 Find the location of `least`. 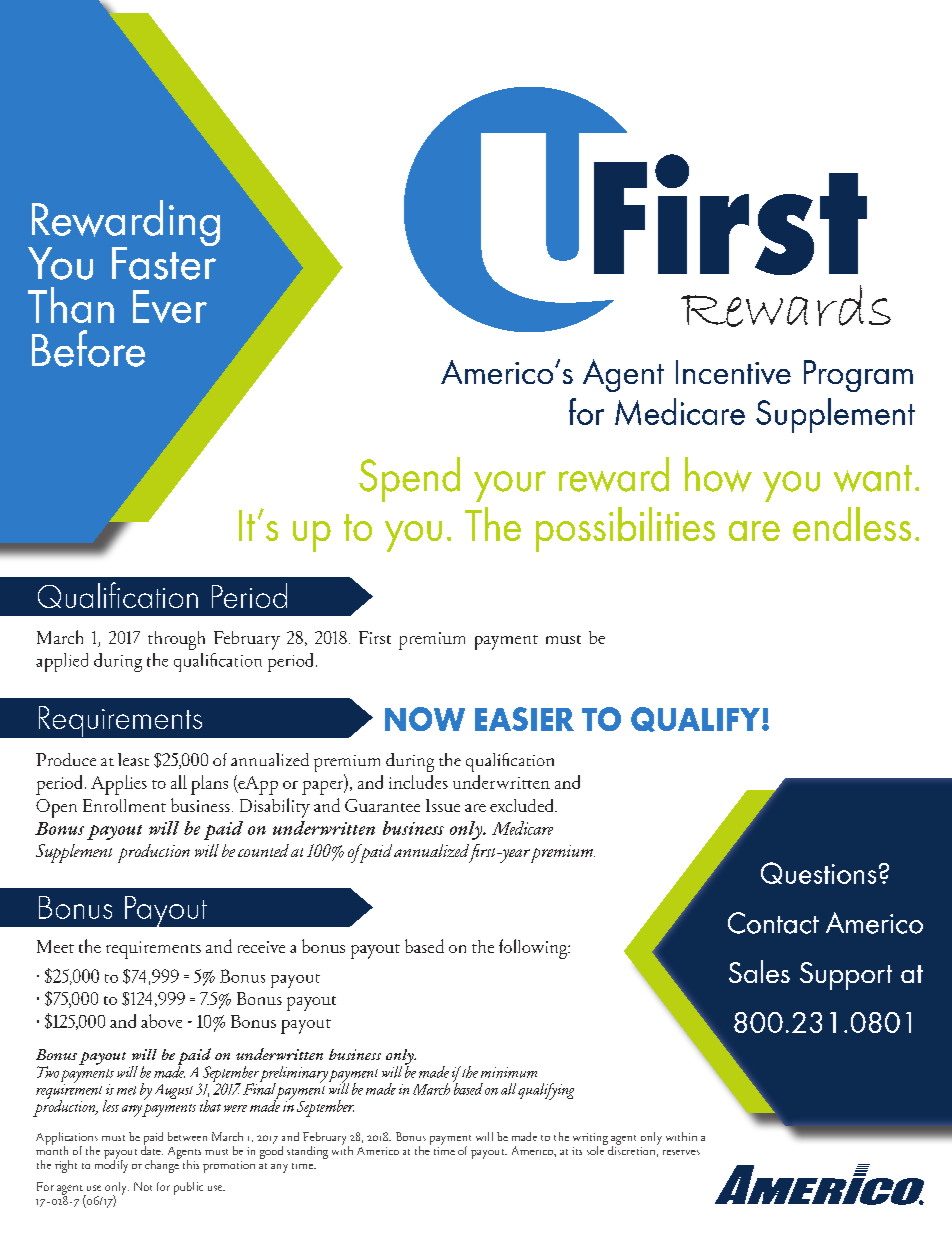

least is located at coordinates (133, 759).
